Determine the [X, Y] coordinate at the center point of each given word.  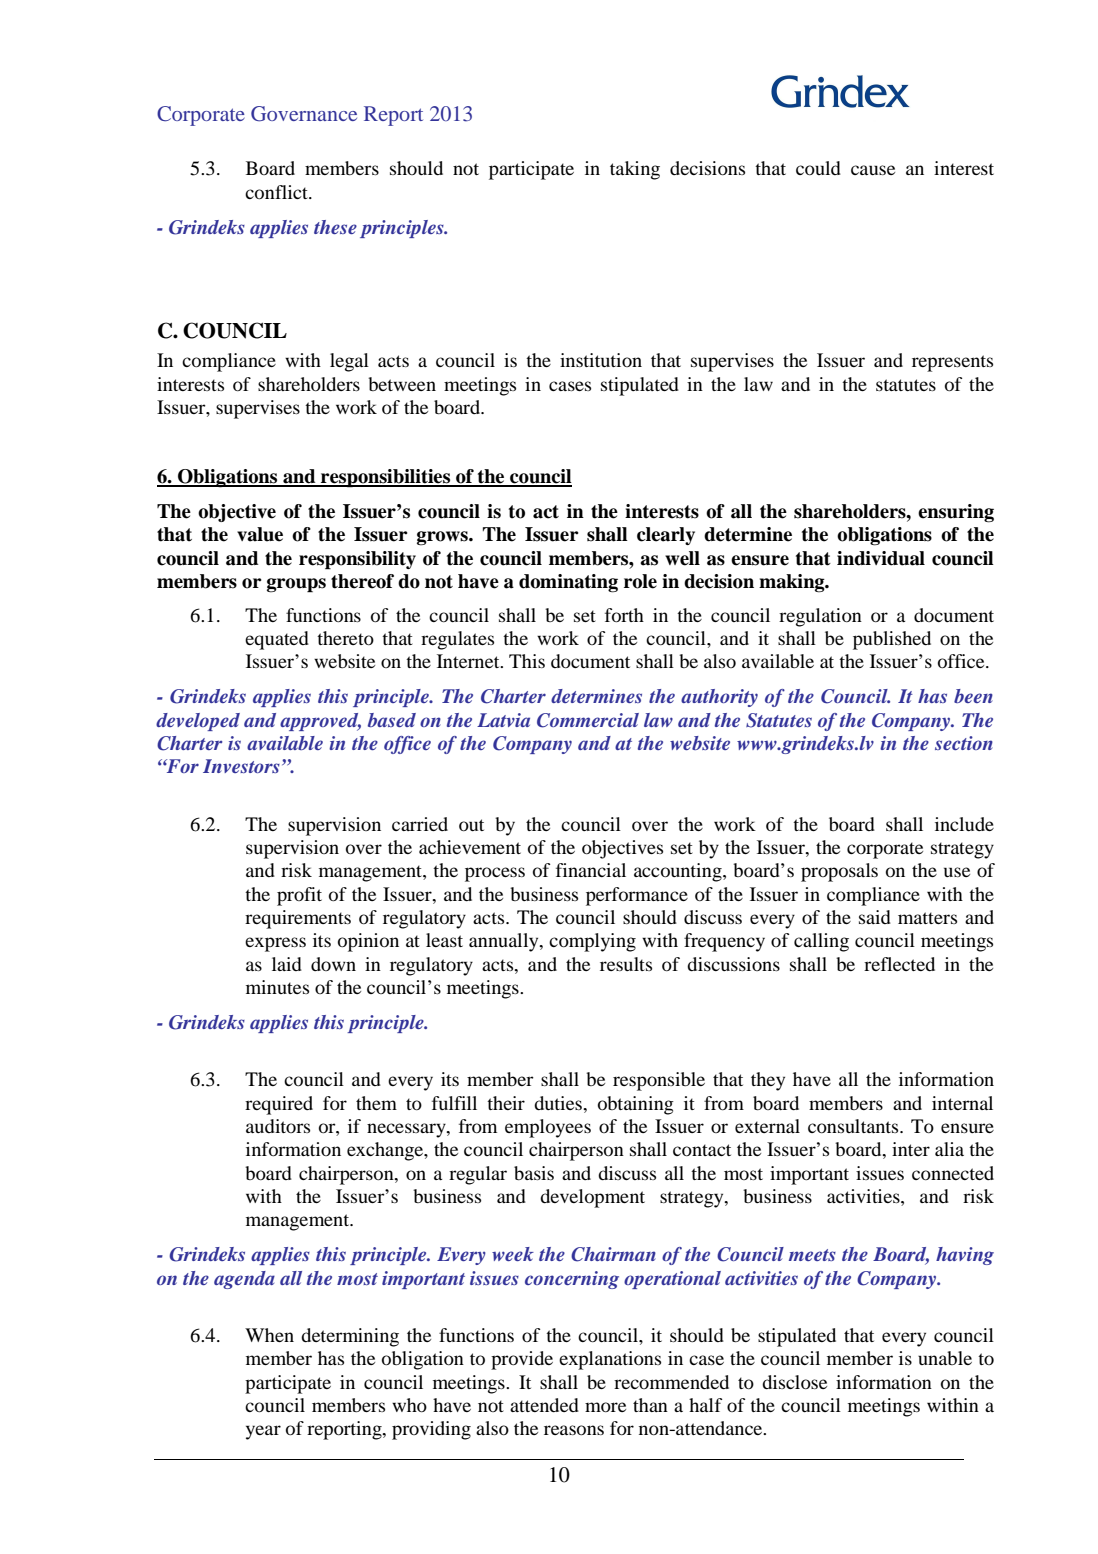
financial [591, 870]
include [964, 824]
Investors [241, 766]
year [263, 1432]
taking [635, 170]
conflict [277, 192]
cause [873, 170]
